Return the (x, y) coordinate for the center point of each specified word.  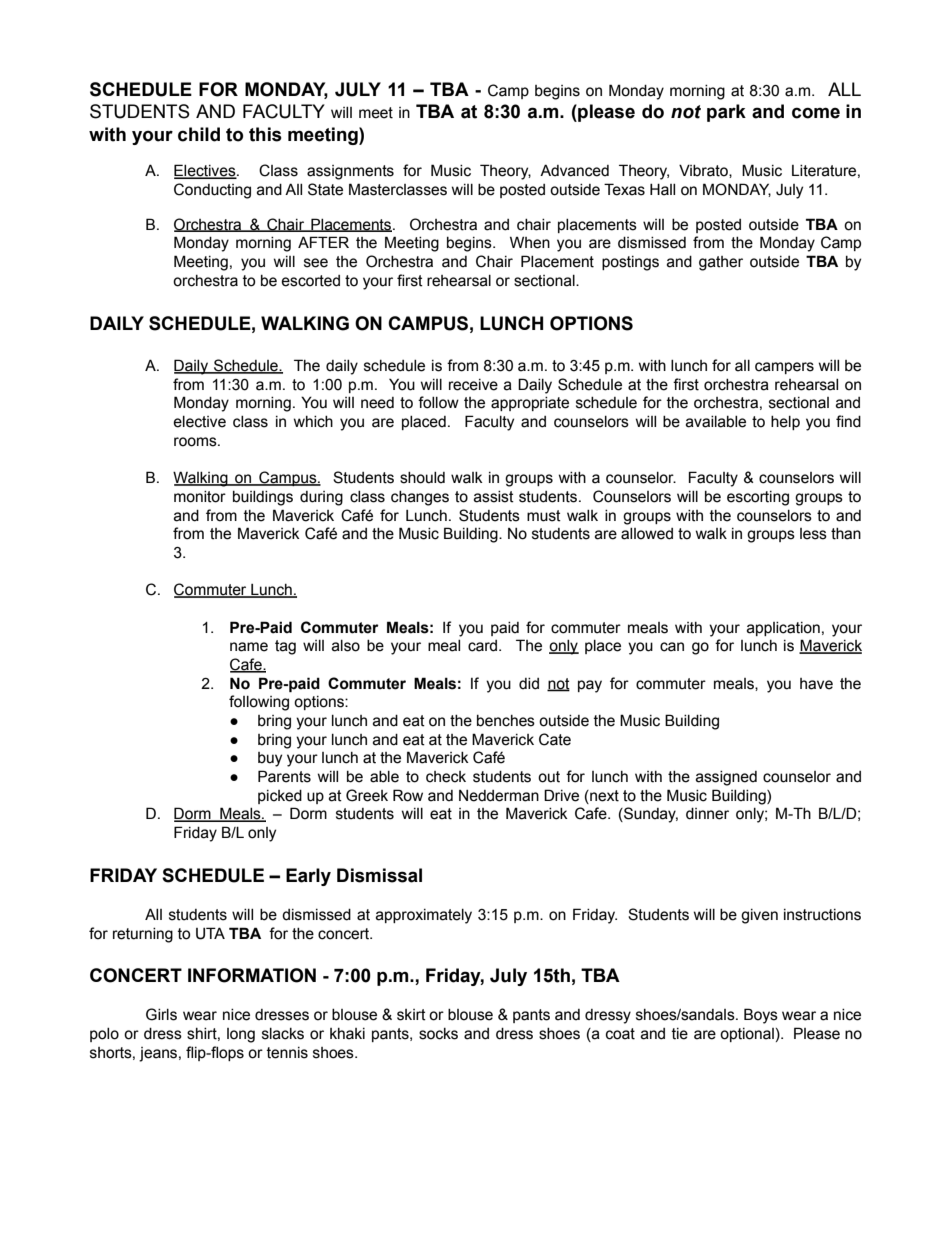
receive (473, 385)
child (199, 134)
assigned (726, 778)
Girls (161, 1014)
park (726, 113)
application (783, 629)
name (249, 647)
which (313, 422)
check (446, 777)
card (484, 646)
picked (280, 797)
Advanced (574, 170)
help (785, 423)
